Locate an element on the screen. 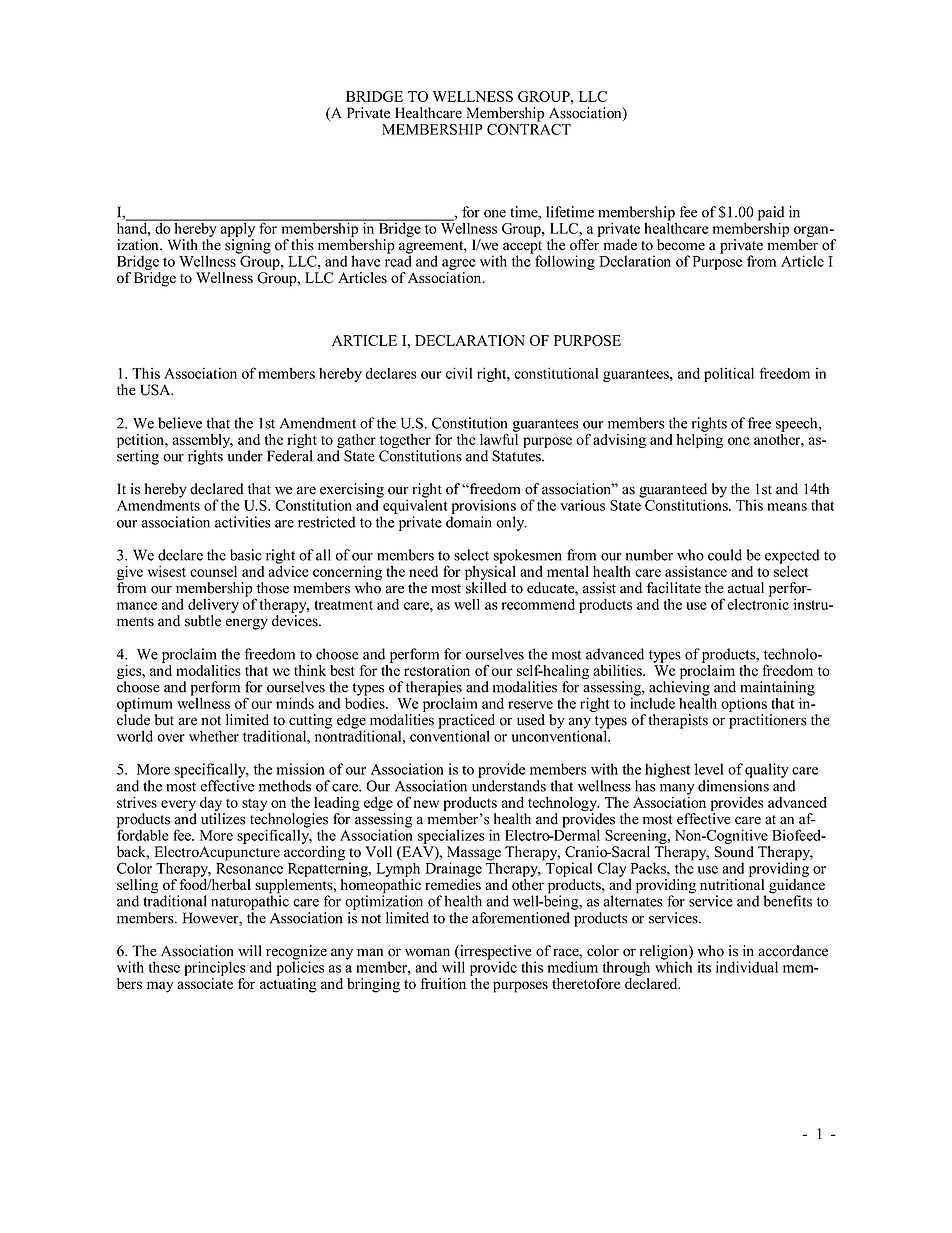 The width and height of the screenshot is (952, 1233). CONTRACT is located at coordinates (529, 128).
